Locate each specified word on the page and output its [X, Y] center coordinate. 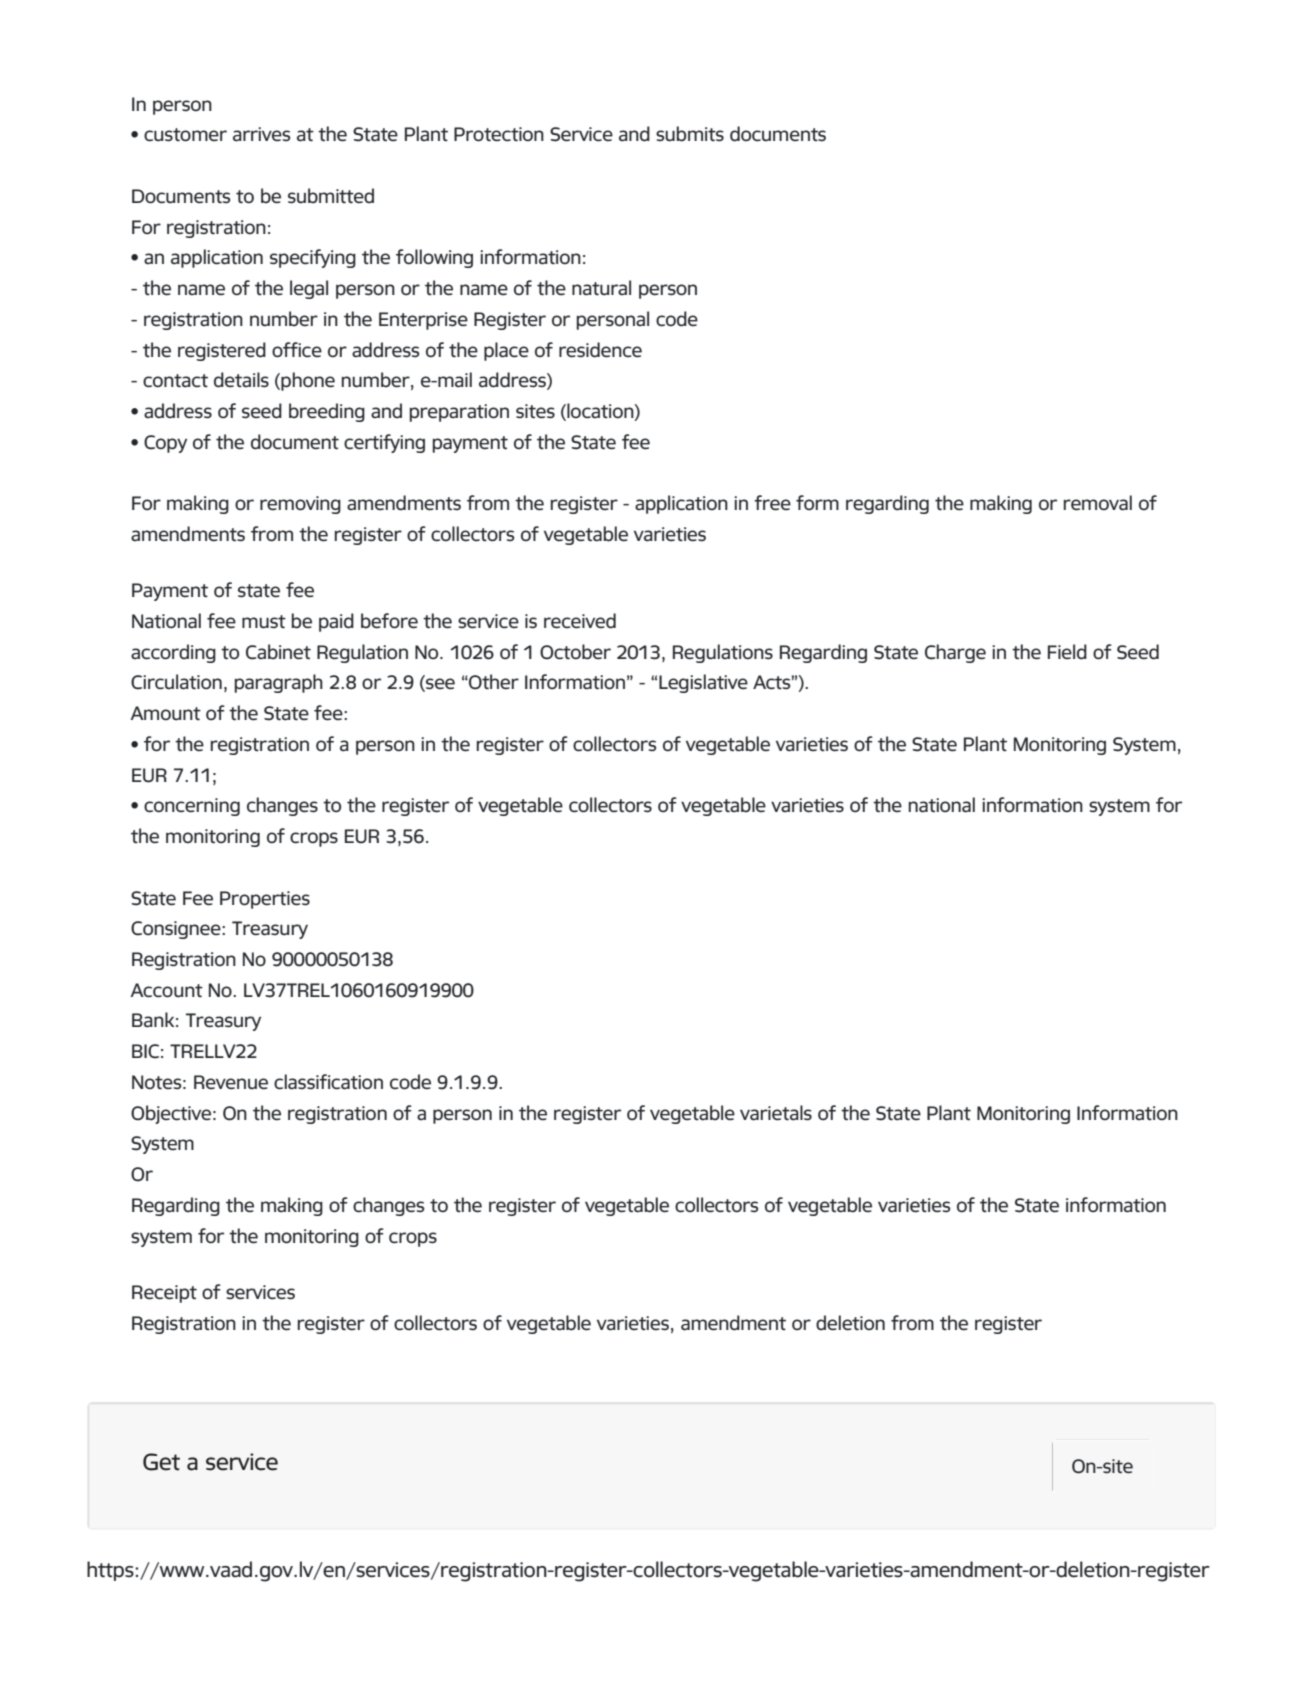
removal [1098, 503]
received [580, 621]
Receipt [164, 1294]
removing [300, 505]
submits [690, 134]
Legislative [703, 683]
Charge [955, 653]
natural [601, 288]
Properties [265, 900]
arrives [261, 134]
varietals [776, 1113]
